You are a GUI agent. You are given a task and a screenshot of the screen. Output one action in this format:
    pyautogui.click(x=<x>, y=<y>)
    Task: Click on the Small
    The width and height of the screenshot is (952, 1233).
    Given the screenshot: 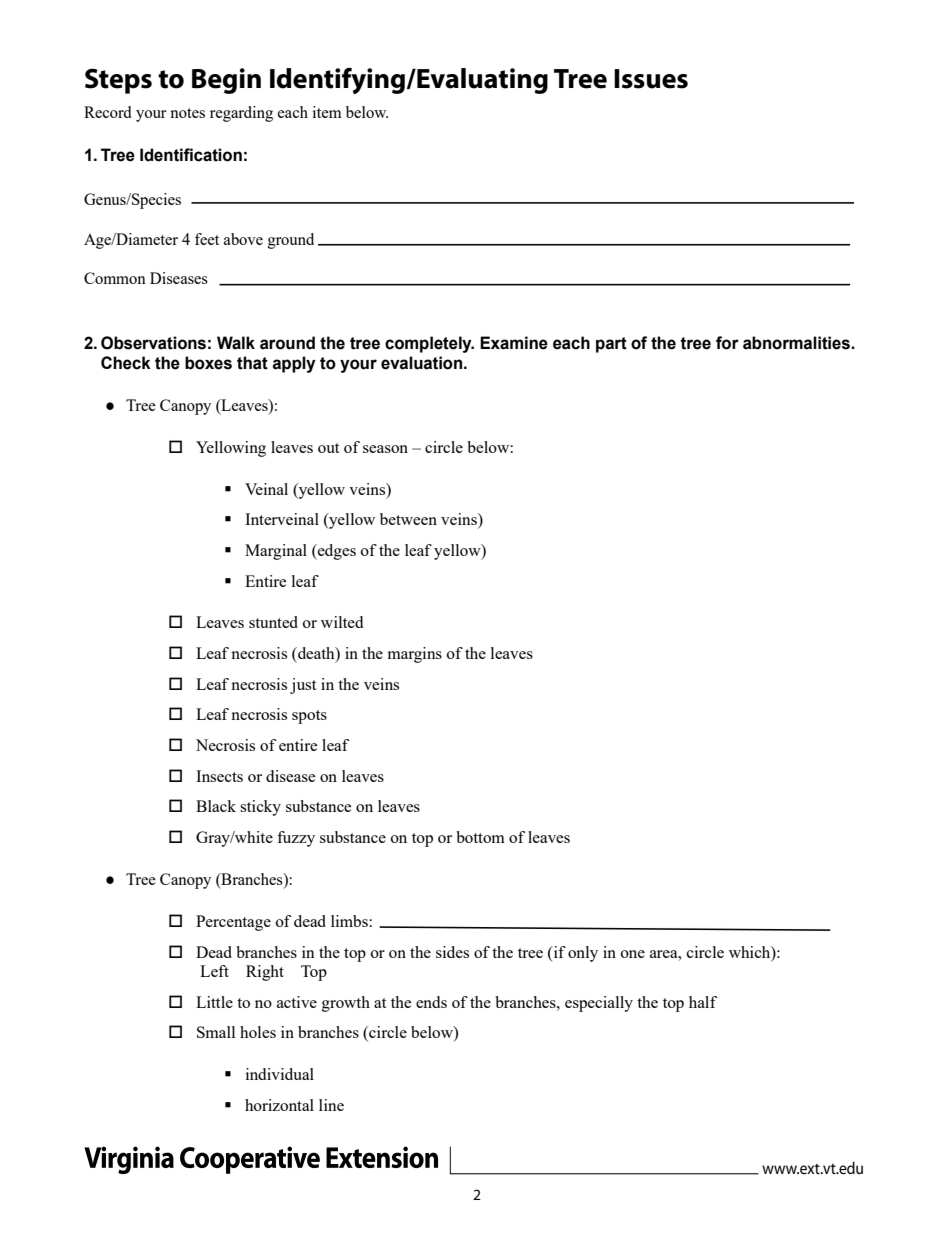 What is the action you would take?
    pyautogui.click(x=216, y=1032)
